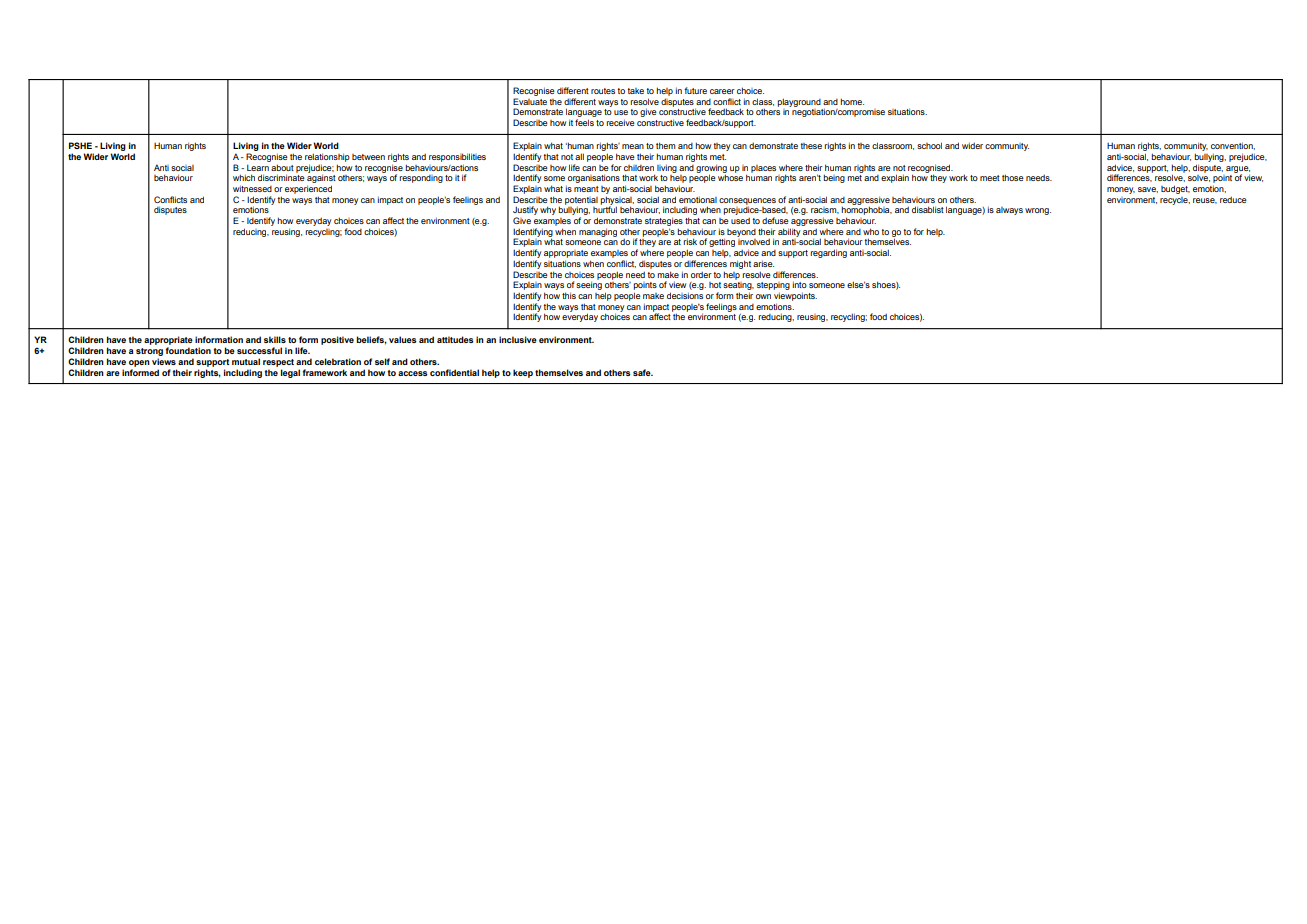 Image resolution: width=1307 pixels, height=924 pixels. What do you see at coordinates (246, 361) in the screenshot?
I see `mutual` at bounding box center [246, 361].
